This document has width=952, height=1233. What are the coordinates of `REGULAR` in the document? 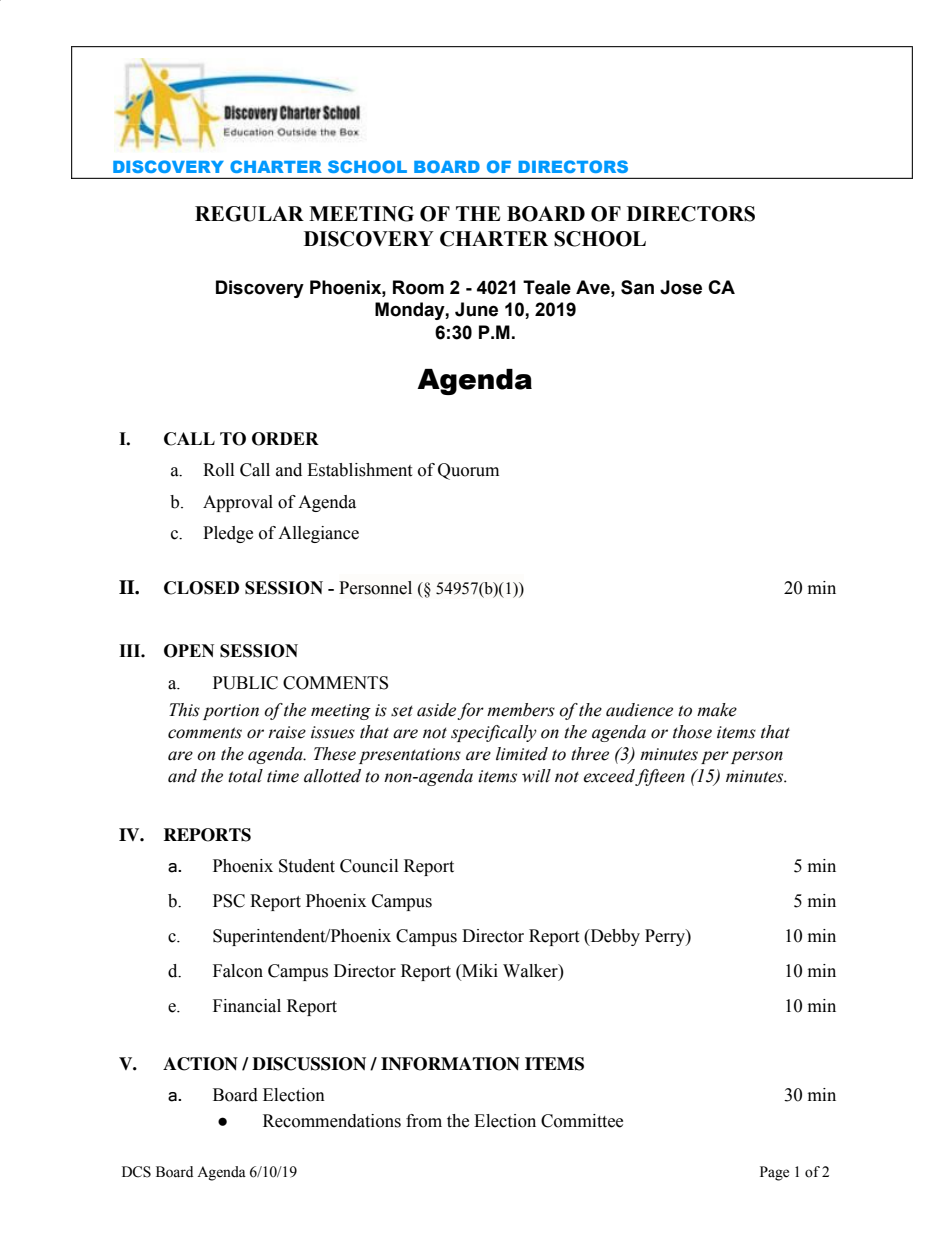 It's located at (249, 214).
